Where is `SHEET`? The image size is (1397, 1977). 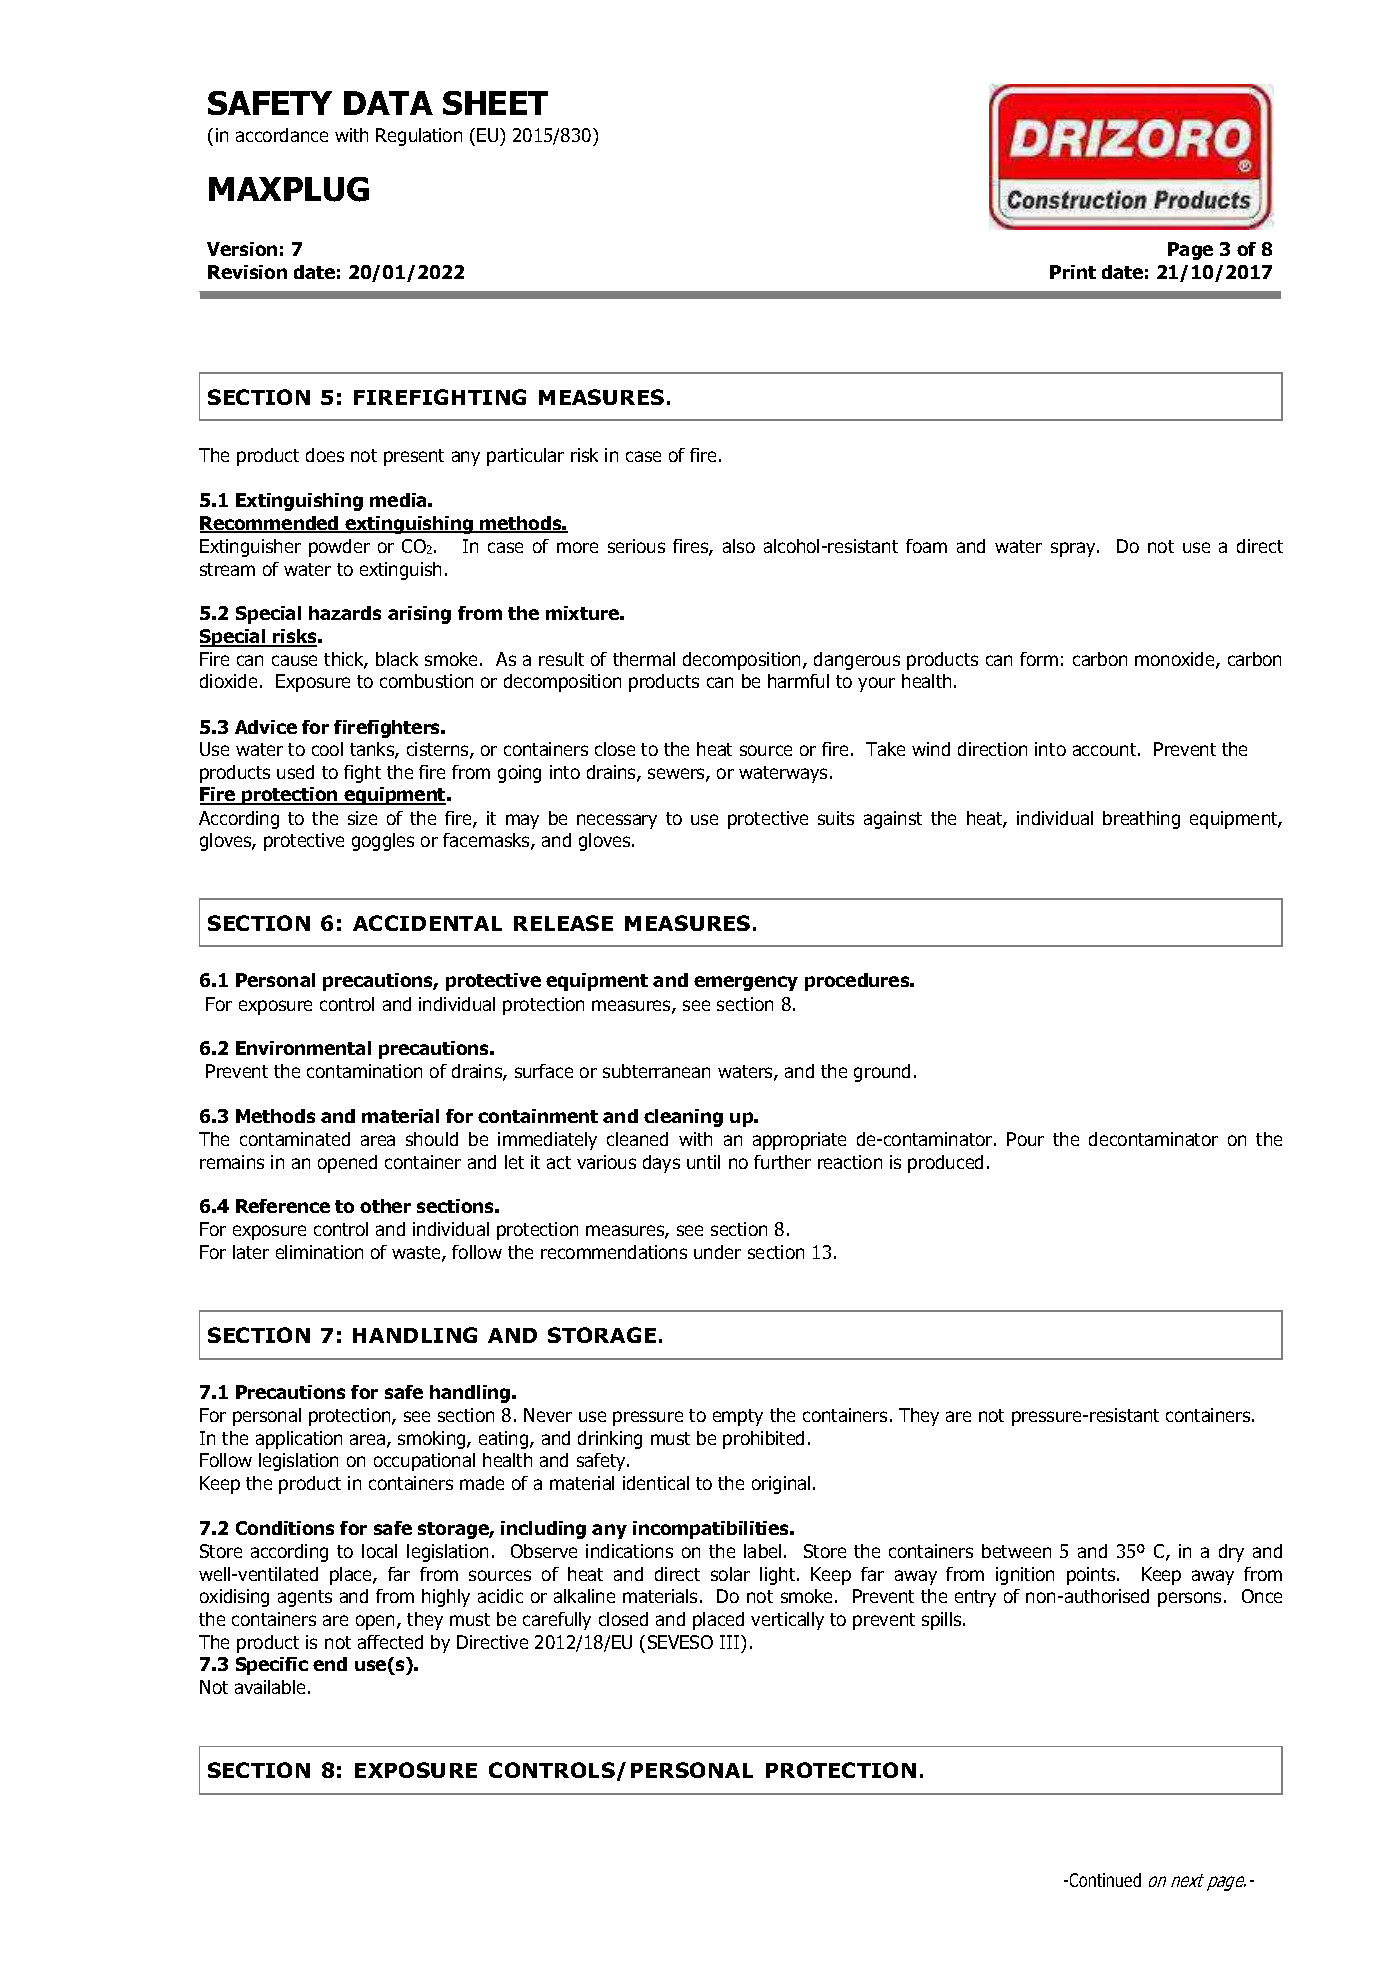
SHEET is located at coordinates (495, 103).
